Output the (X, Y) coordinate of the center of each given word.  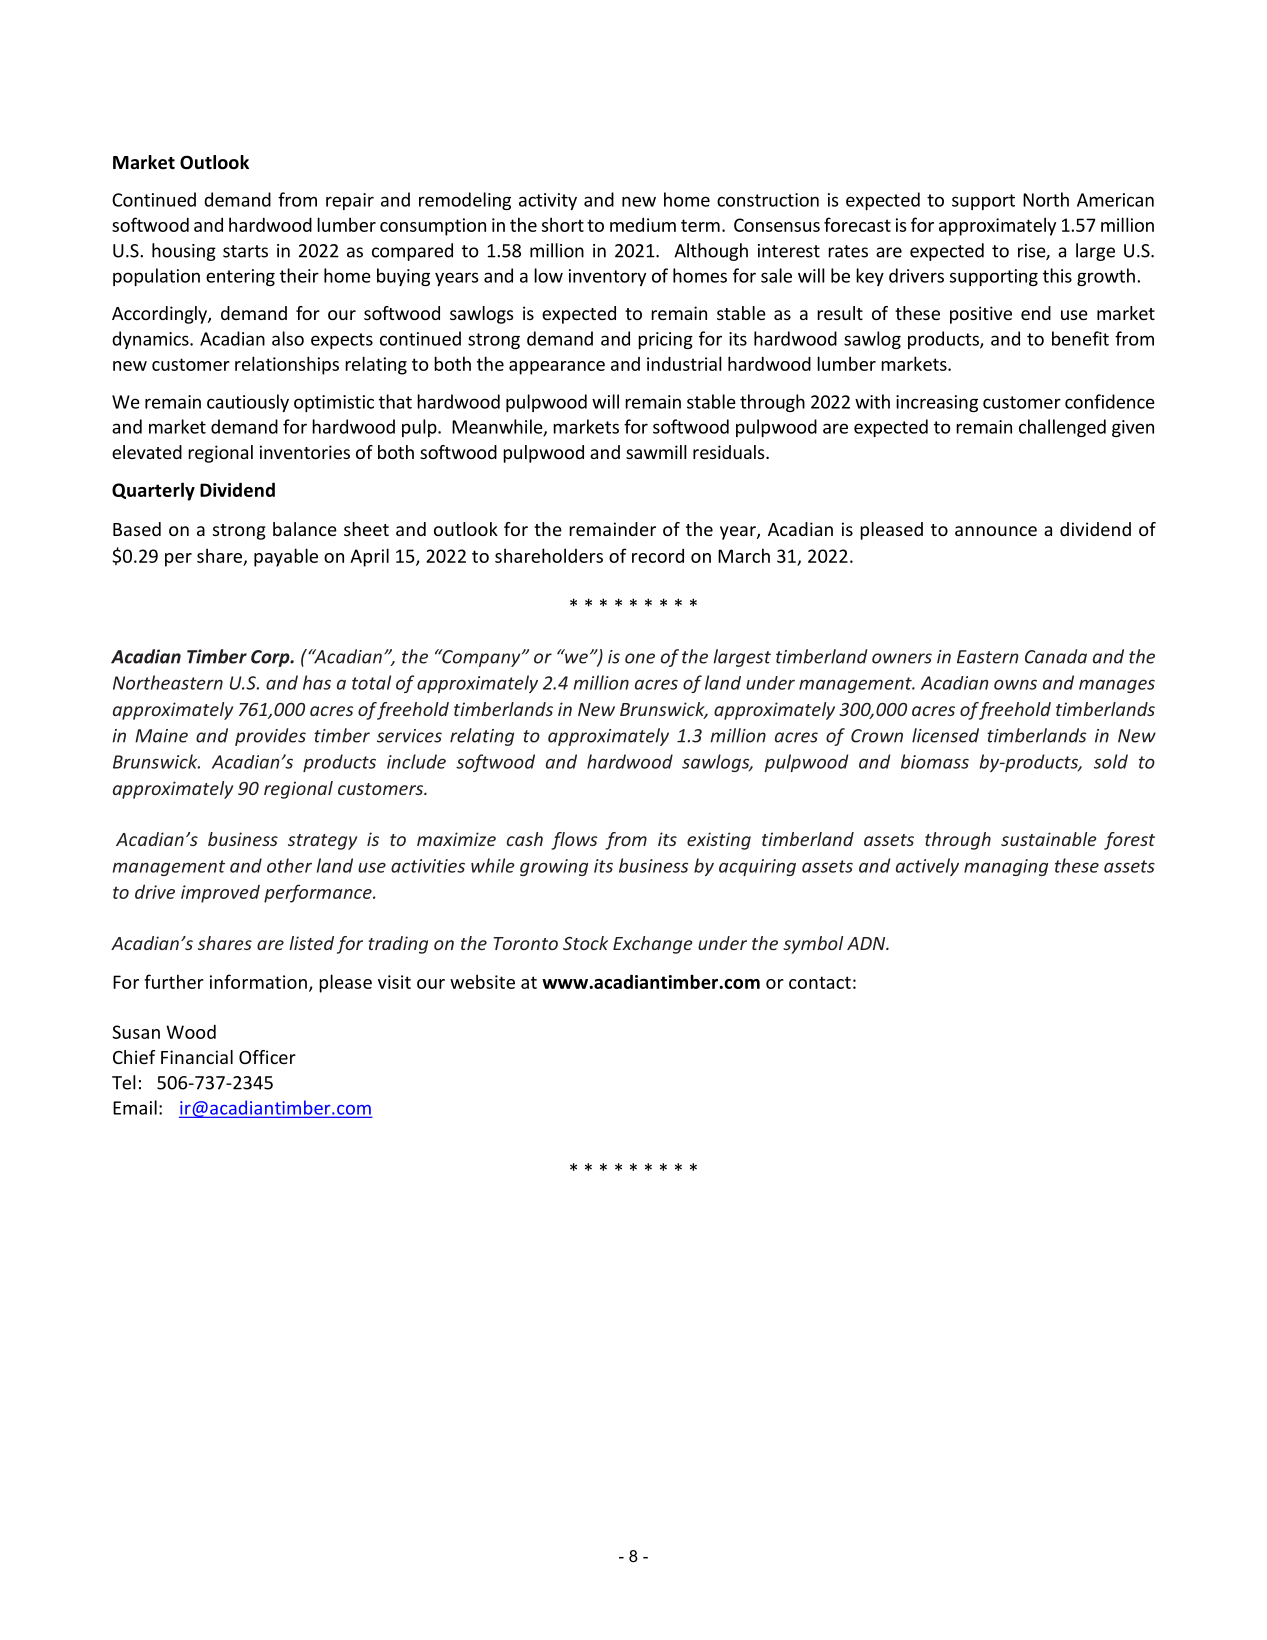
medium (643, 224)
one (640, 658)
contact (820, 982)
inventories (305, 452)
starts (245, 251)
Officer (267, 1057)
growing (554, 867)
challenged (1062, 428)
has (317, 682)
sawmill (656, 452)
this (1057, 275)
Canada (1056, 656)
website (482, 981)
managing (1006, 867)
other (289, 865)
